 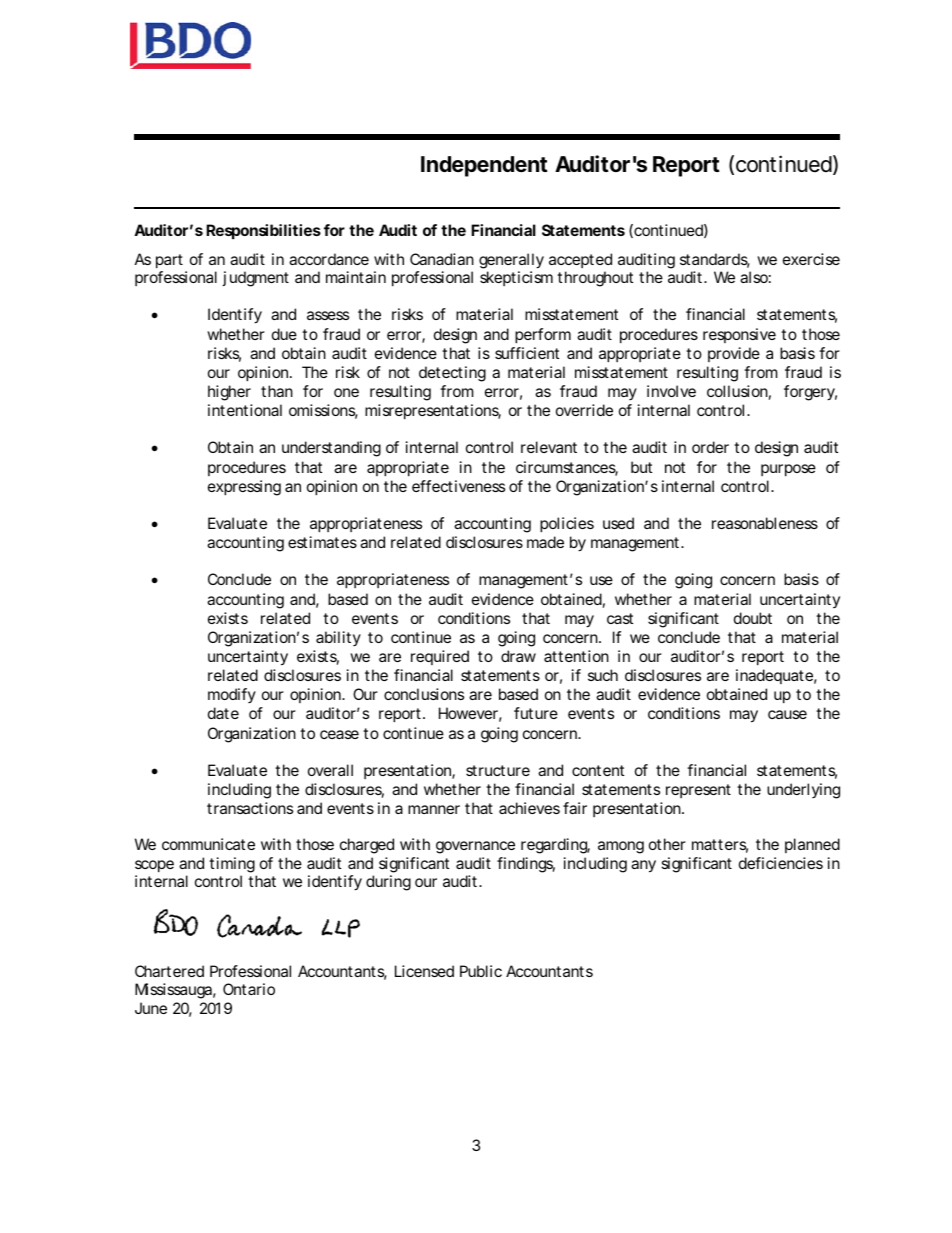 What do you see at coordinates (263, 231) in the screenshot?
I see `Responsibilities` at bounding box center [263, 231].
